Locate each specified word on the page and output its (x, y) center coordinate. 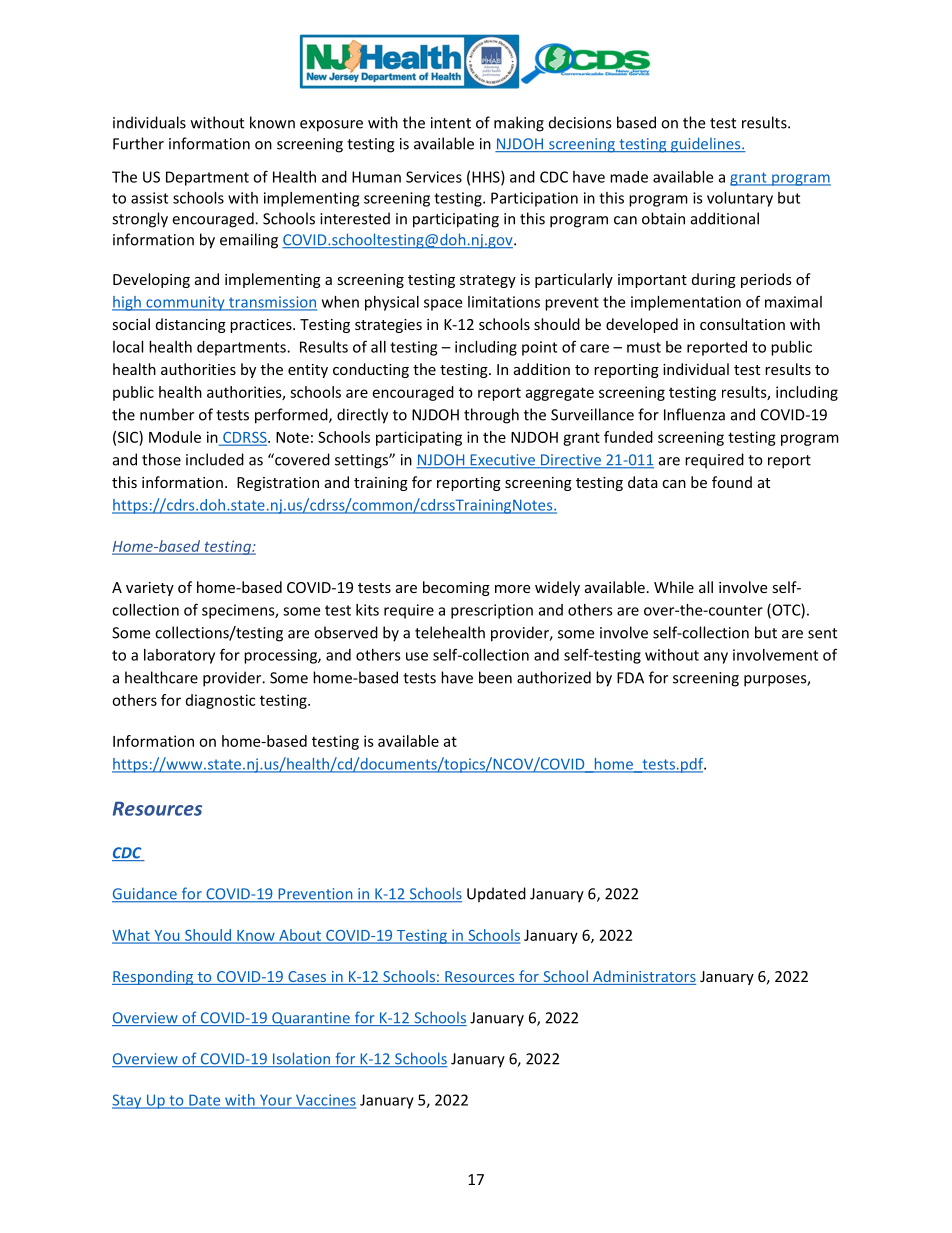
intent (451, 123)
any (716, 658)
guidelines (705, 145)
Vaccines (324, 1101)
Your (275, 1101)
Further (138, 143)
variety (150, 589)
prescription (492, 611)
